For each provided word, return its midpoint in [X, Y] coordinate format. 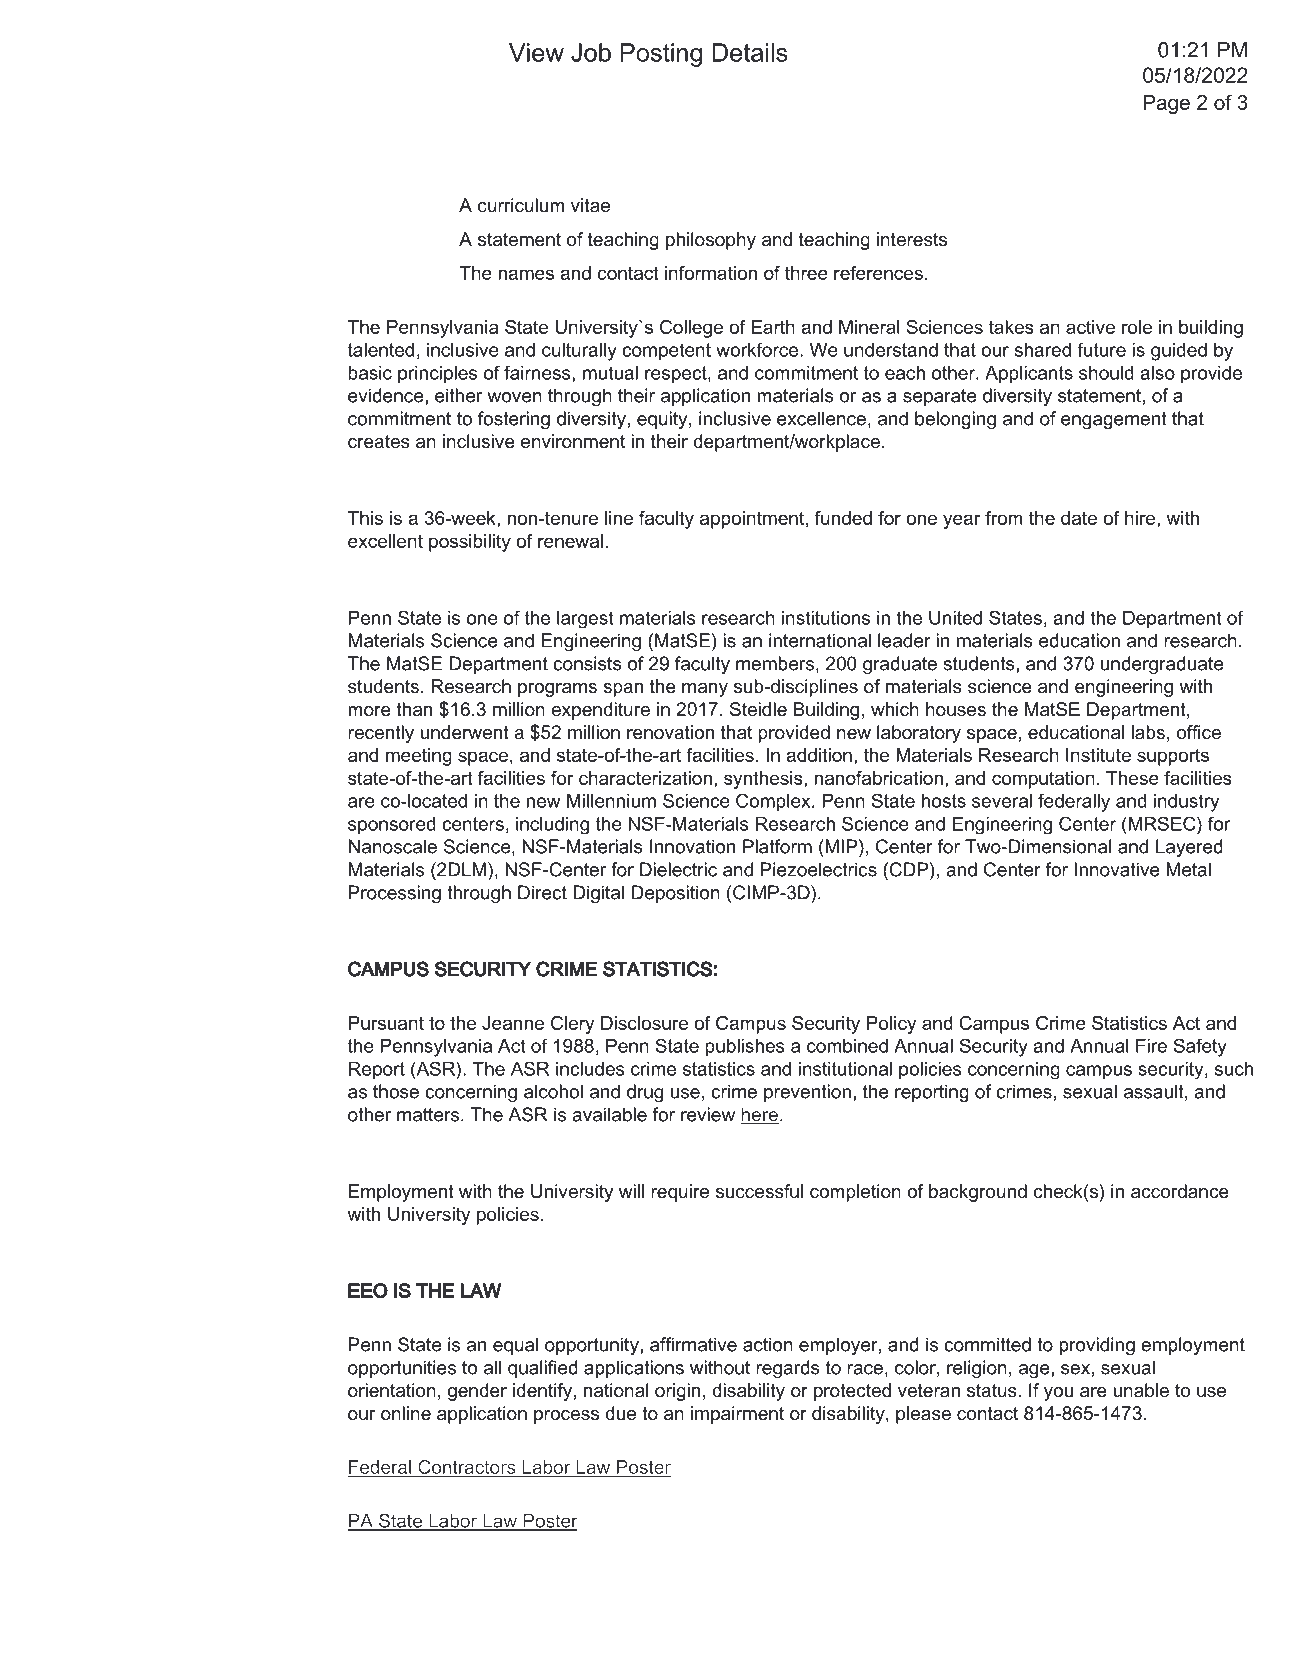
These [1132, 778]
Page [1167, 104]
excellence [821, 418]
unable [1141, 1390]
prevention [807, 1093]
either [458, 395]
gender [477, 1392]
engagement [1114, 420]
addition [819, 755]
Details [749, 52]
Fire [1151, 1046]
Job [591, 52]
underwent [464, 732]
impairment [737, 1415]
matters [429, 1115]
